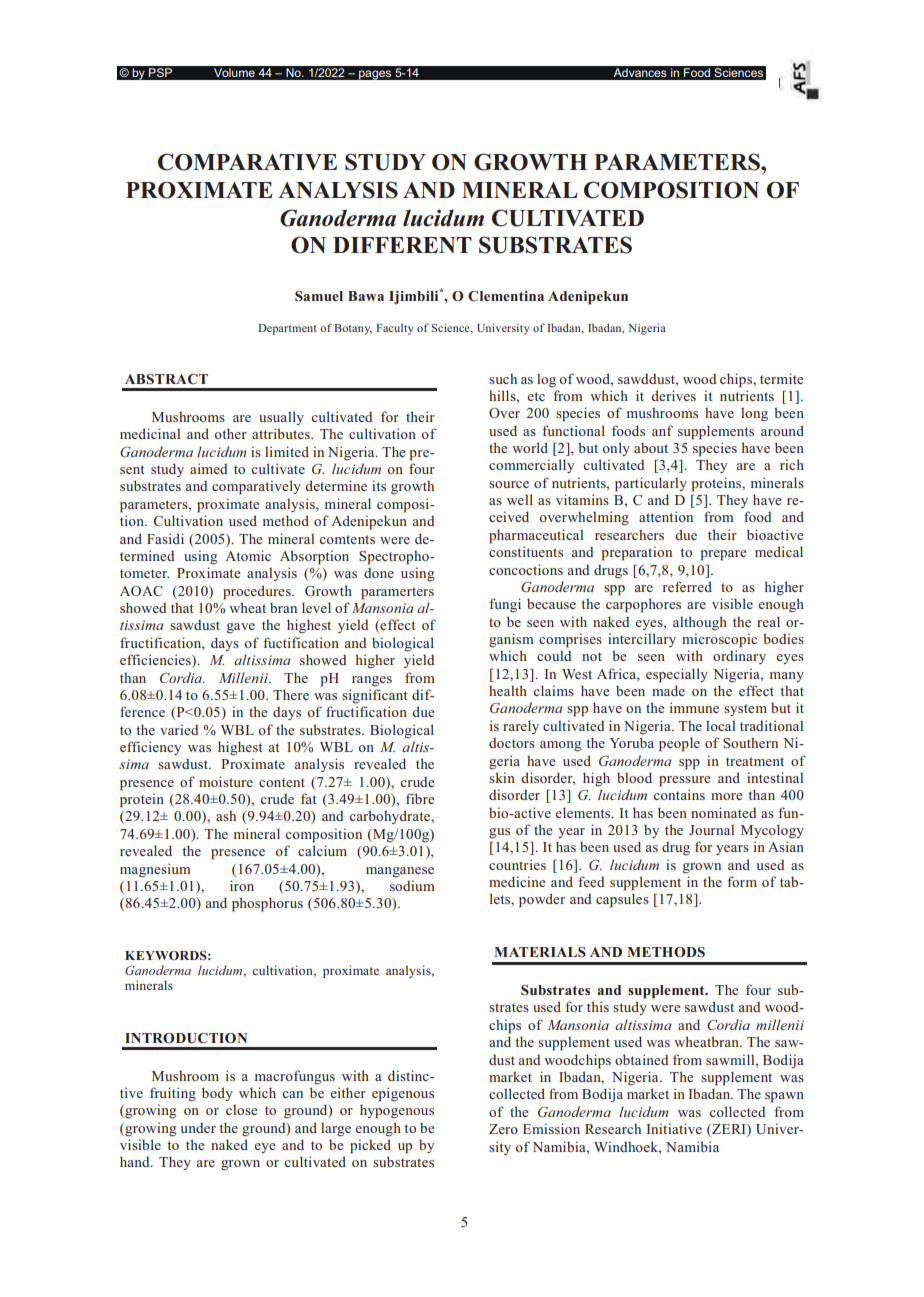  What do you see at coordinates (503, 1129) in the screenshot?
I see `Zero` at bounding box center [503, 1129].
